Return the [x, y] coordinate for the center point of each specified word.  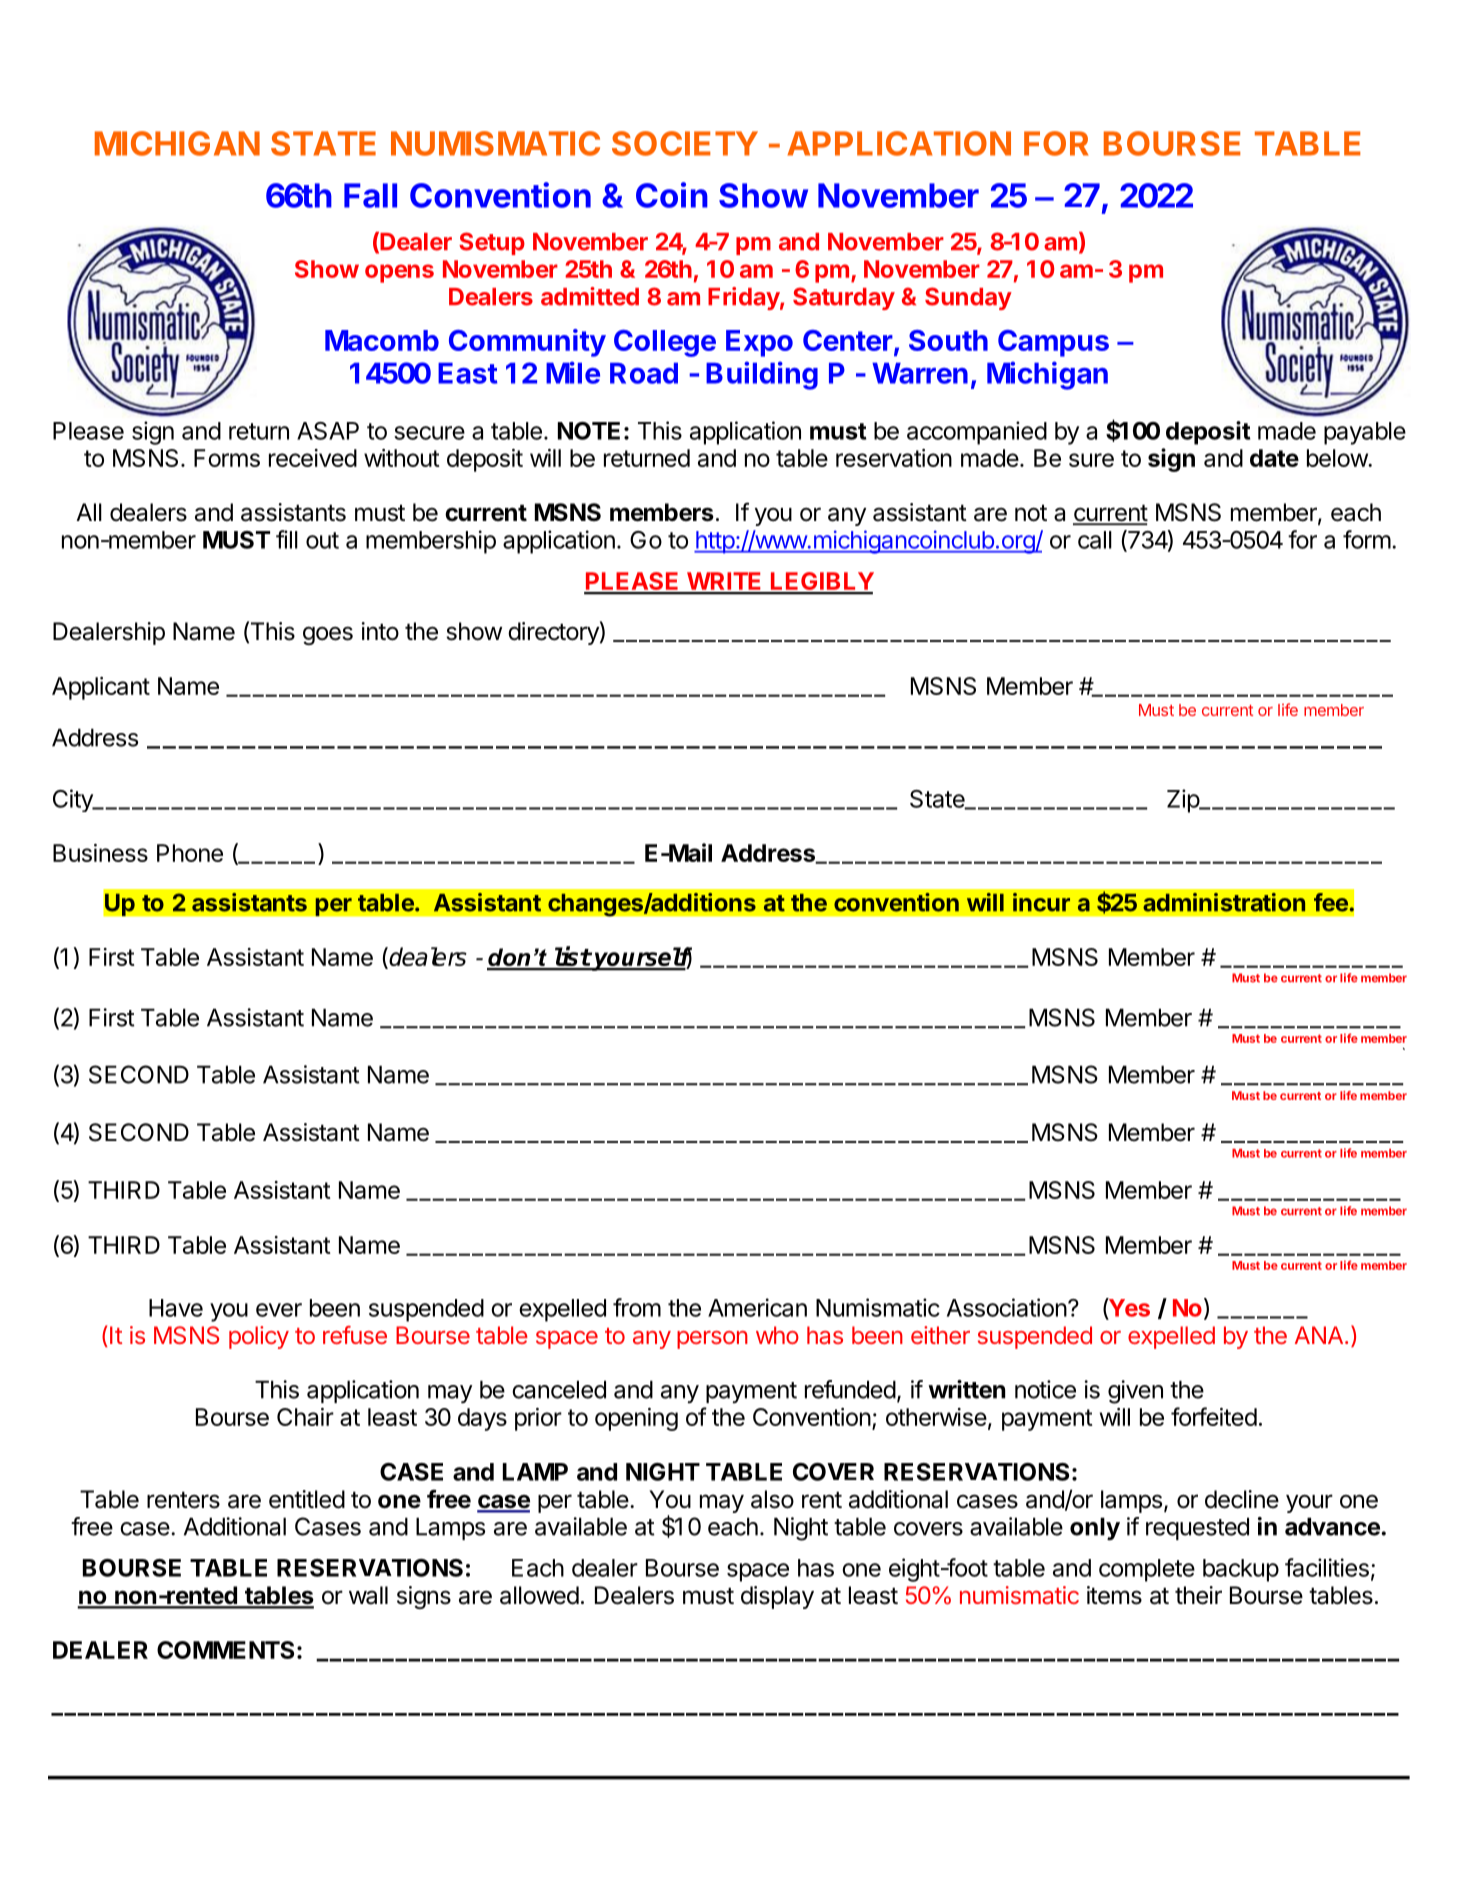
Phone [190, 853]
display [777, 1597]
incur [1041, 902]
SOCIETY [685, 143]
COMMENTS [225, 1650]
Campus [1053, 343]
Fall [370, 195]
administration [1224, 902]
